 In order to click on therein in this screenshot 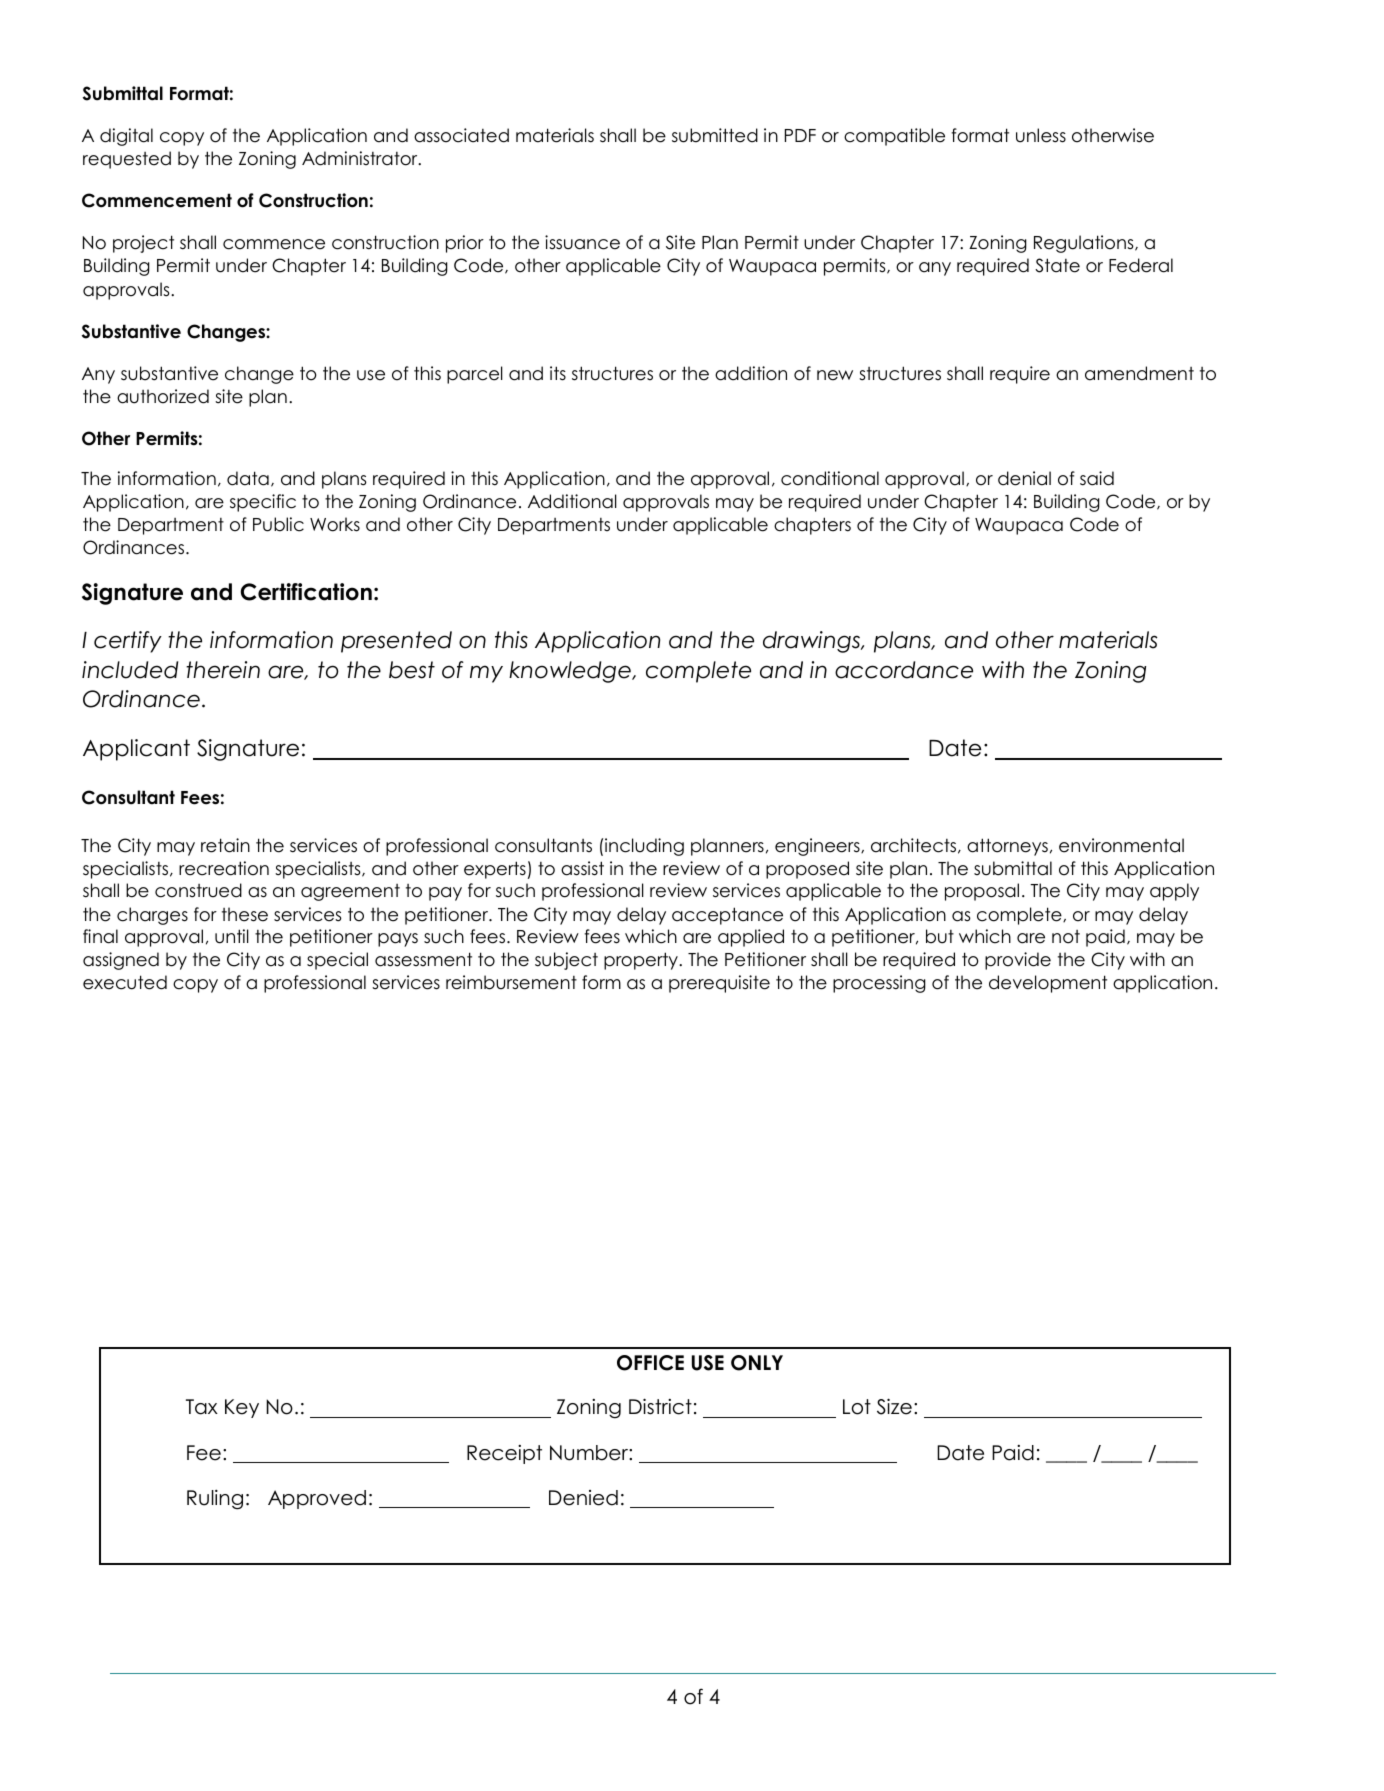, I will do `click(223, 670)`.
